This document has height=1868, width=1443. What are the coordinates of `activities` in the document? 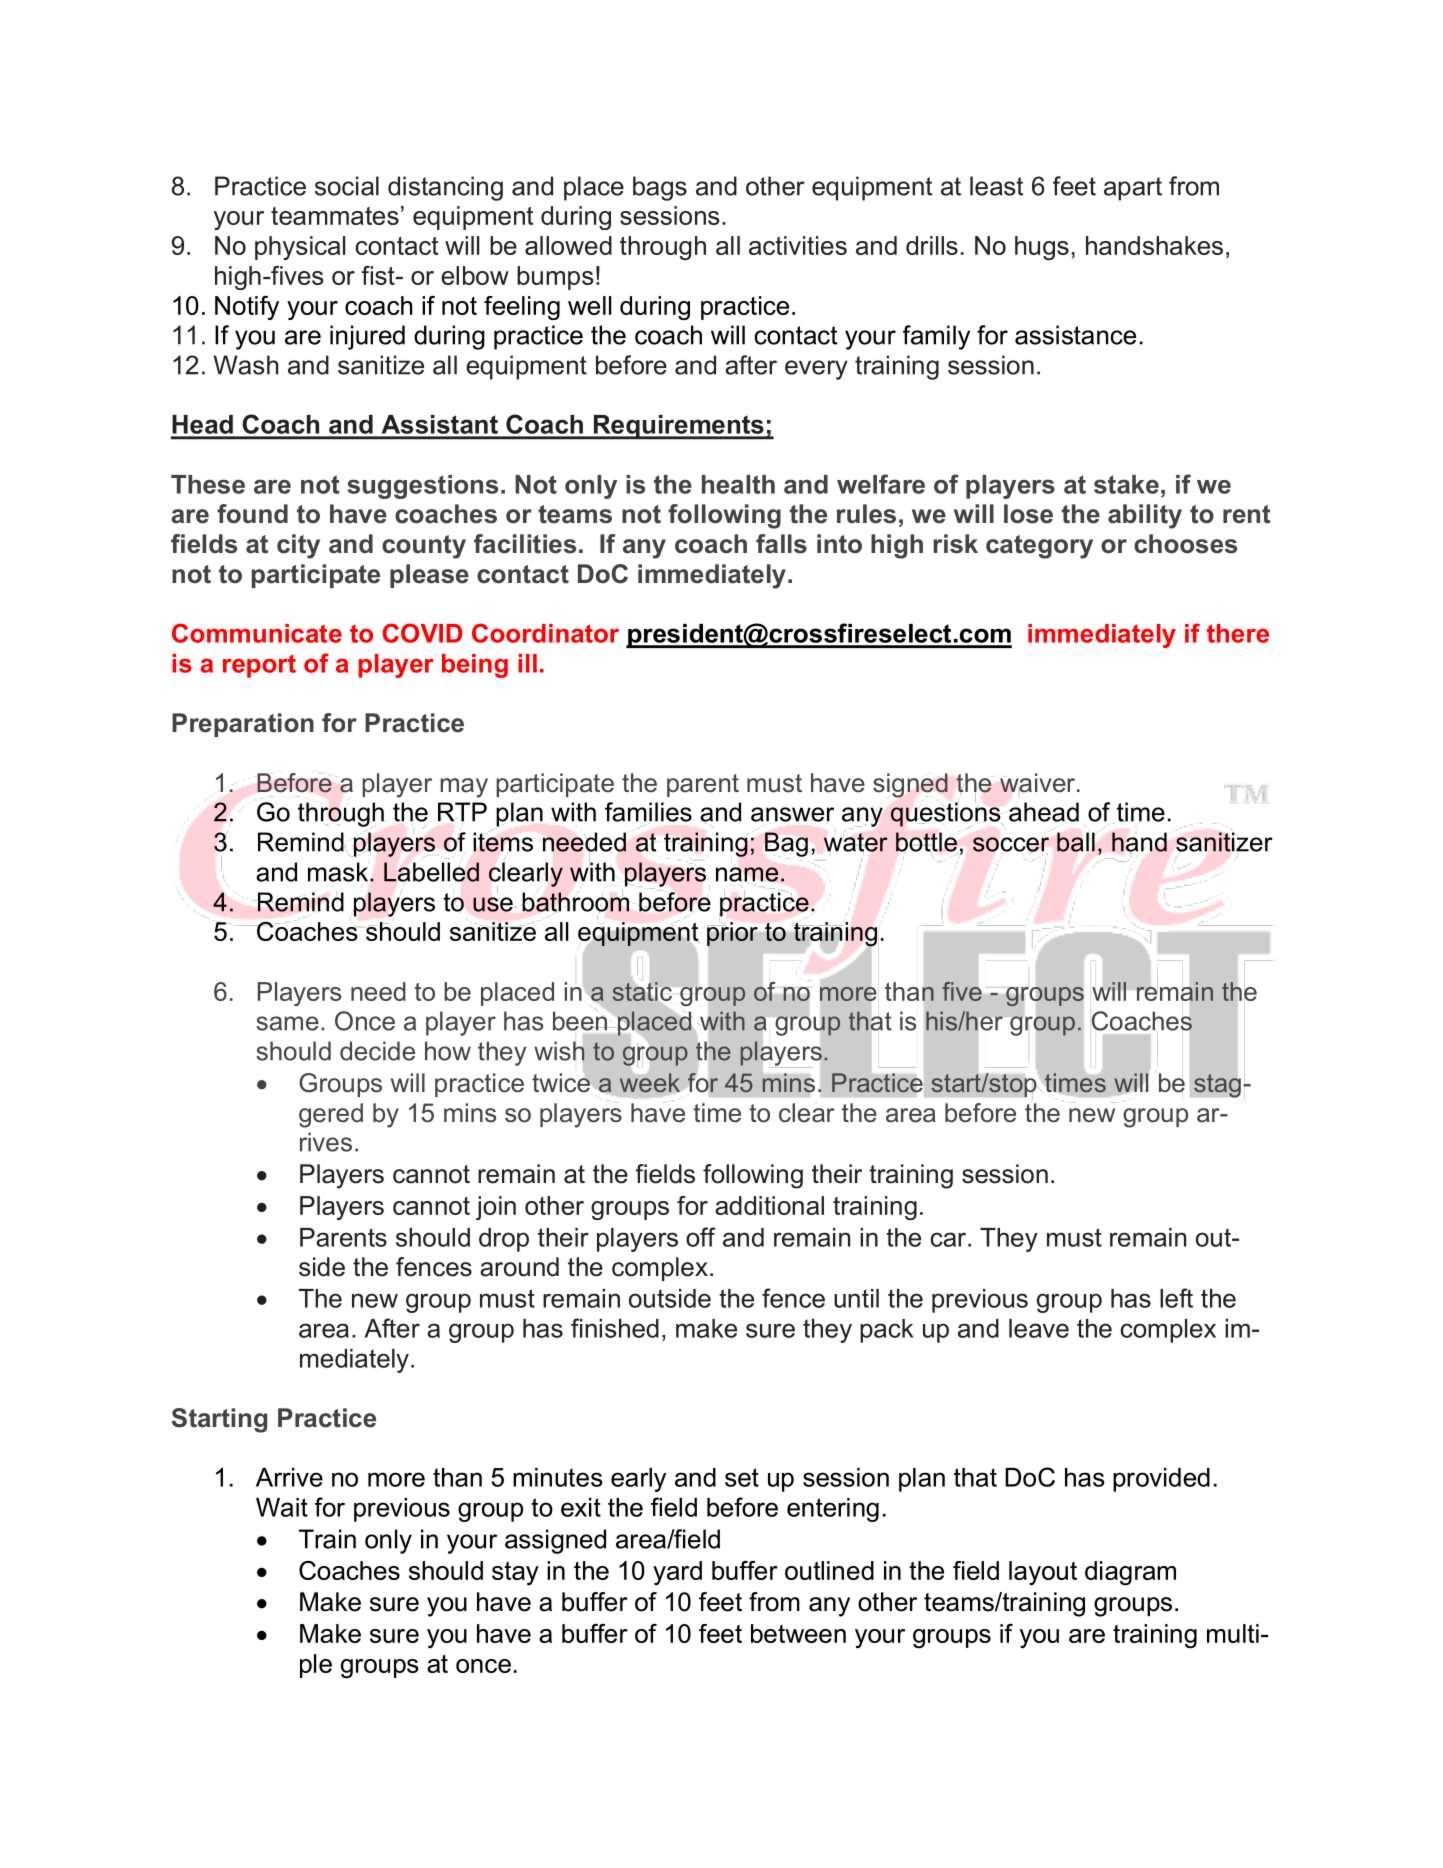 It's located at (798, 245).
